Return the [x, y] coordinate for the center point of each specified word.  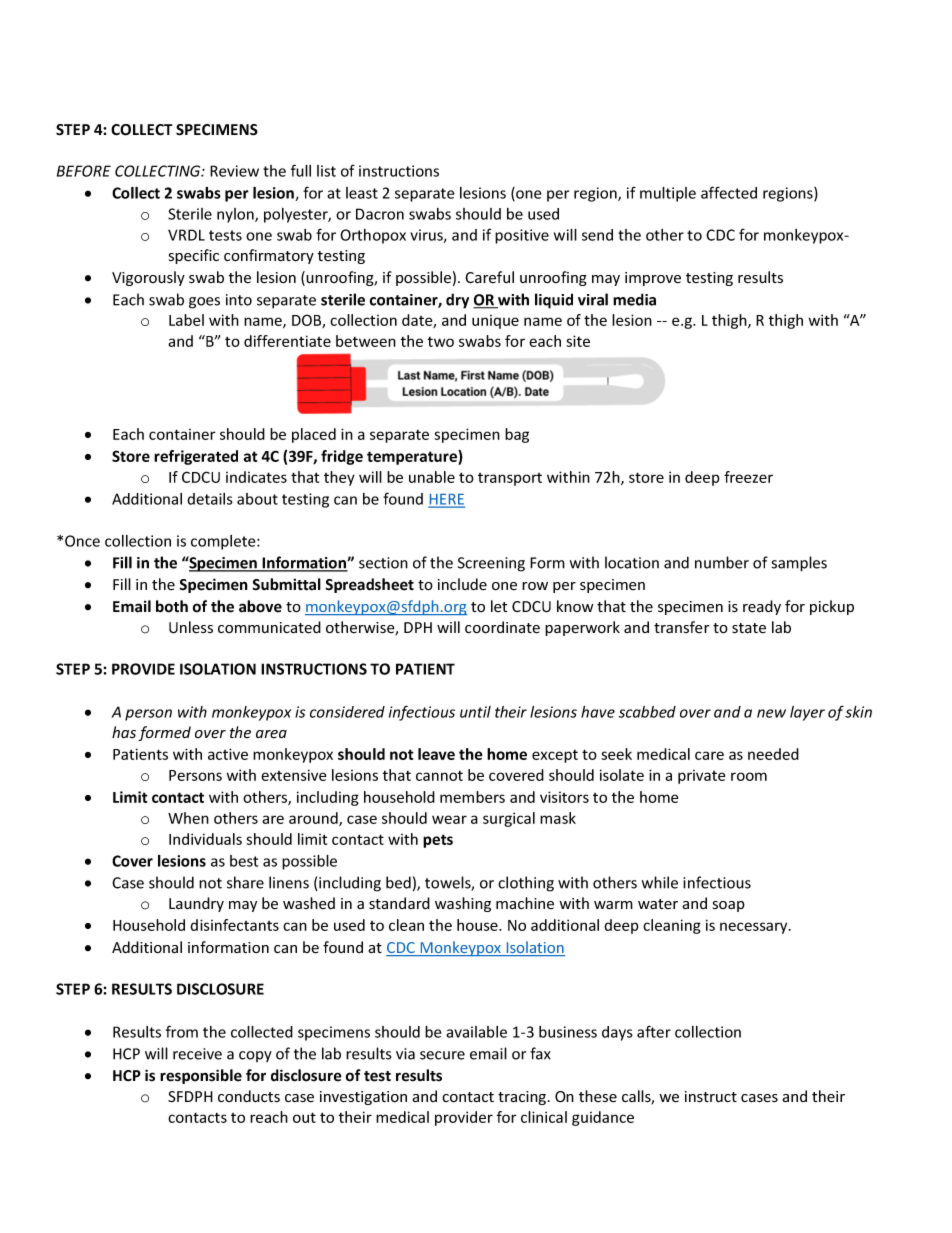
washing [463, 904]
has [124, 732]
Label [186, 320]
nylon [236, 215]
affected [729, 192]
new [771, 713]
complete [224, 542]
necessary [755, 928]
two [441, 342]
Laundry [196, 904]
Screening [491, 564]
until [475, 712]
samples [799, 564]
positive [522, 236]
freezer [748, 477]
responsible [201, 1076]
